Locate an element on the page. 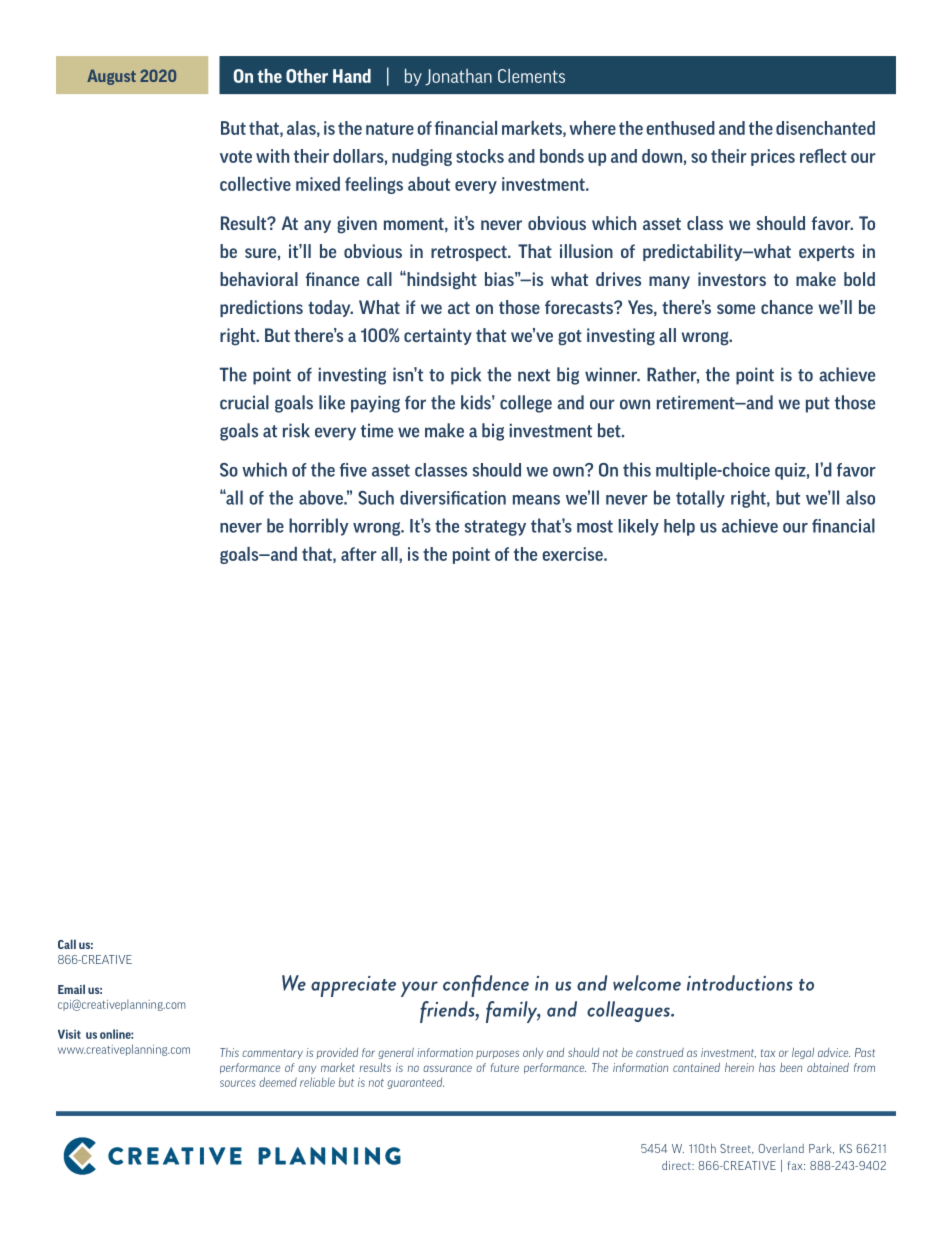  strategy is located at coordinates (495, 528).
